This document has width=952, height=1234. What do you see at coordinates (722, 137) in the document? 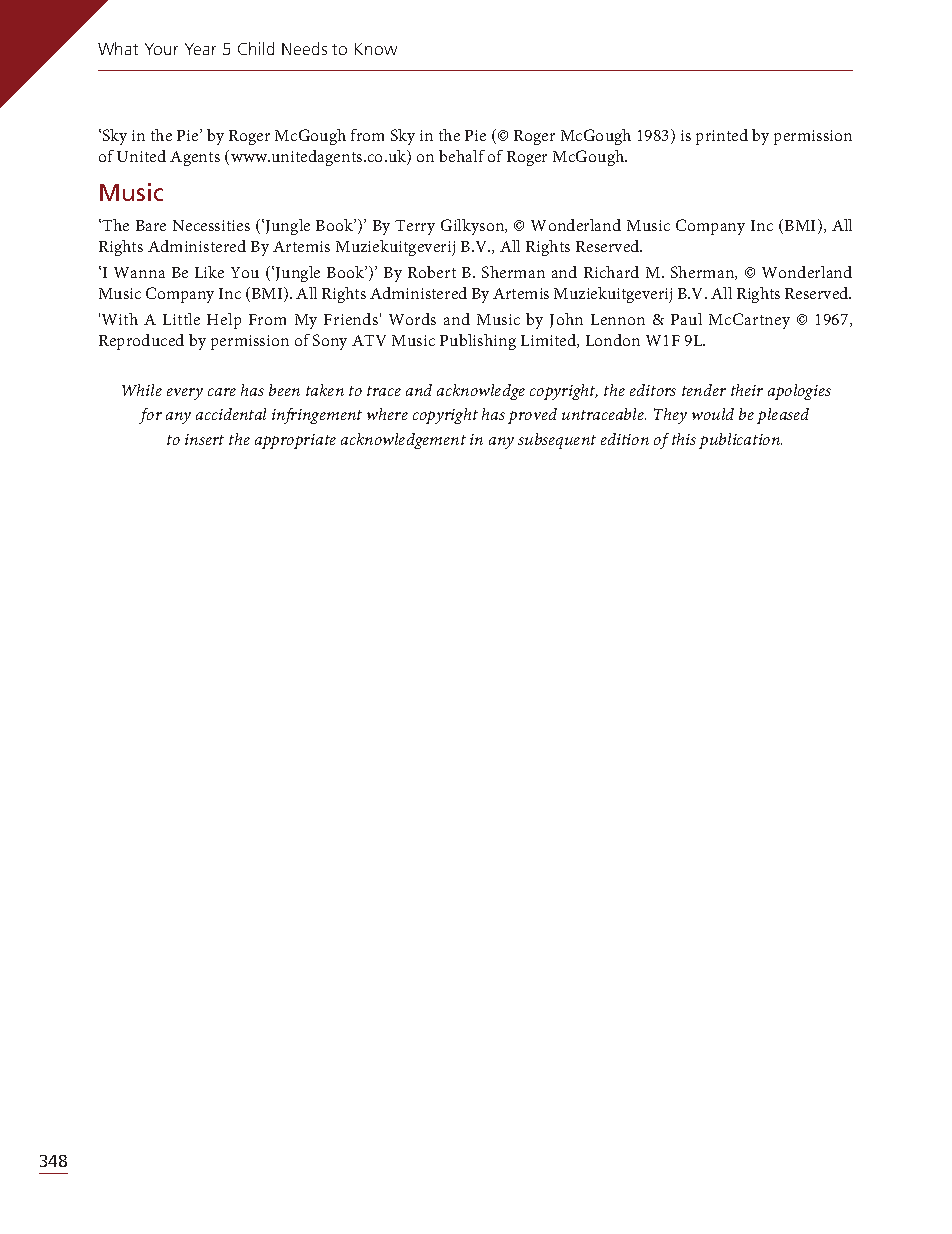
I see `printed` at bounding box center [722, 137].
